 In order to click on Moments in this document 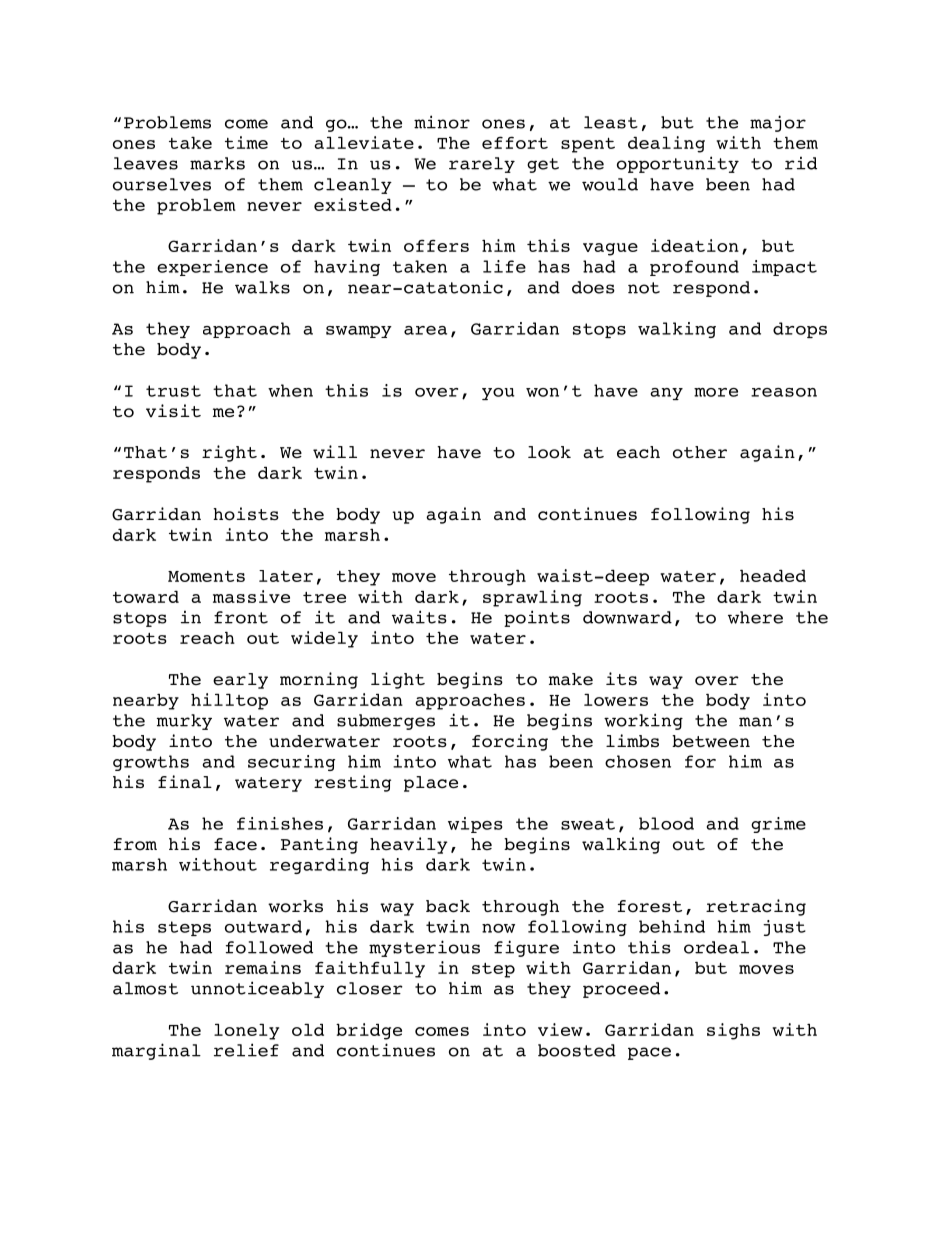, I will do `click(206, 576)`.
